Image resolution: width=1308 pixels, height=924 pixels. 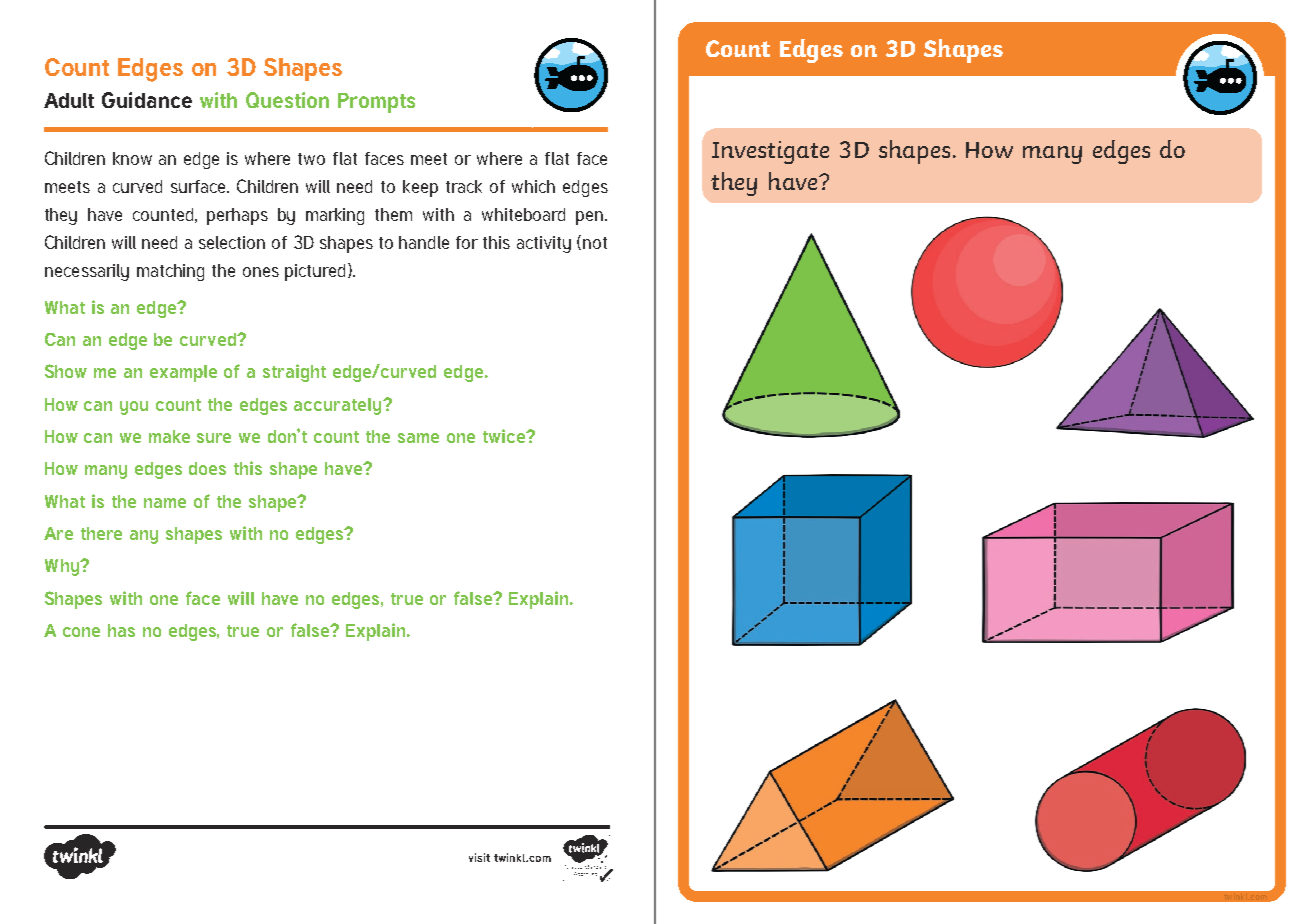 What do you see at coordinates (479, 857) in the page?
I see `visit` at bounding box center [479, 857].
